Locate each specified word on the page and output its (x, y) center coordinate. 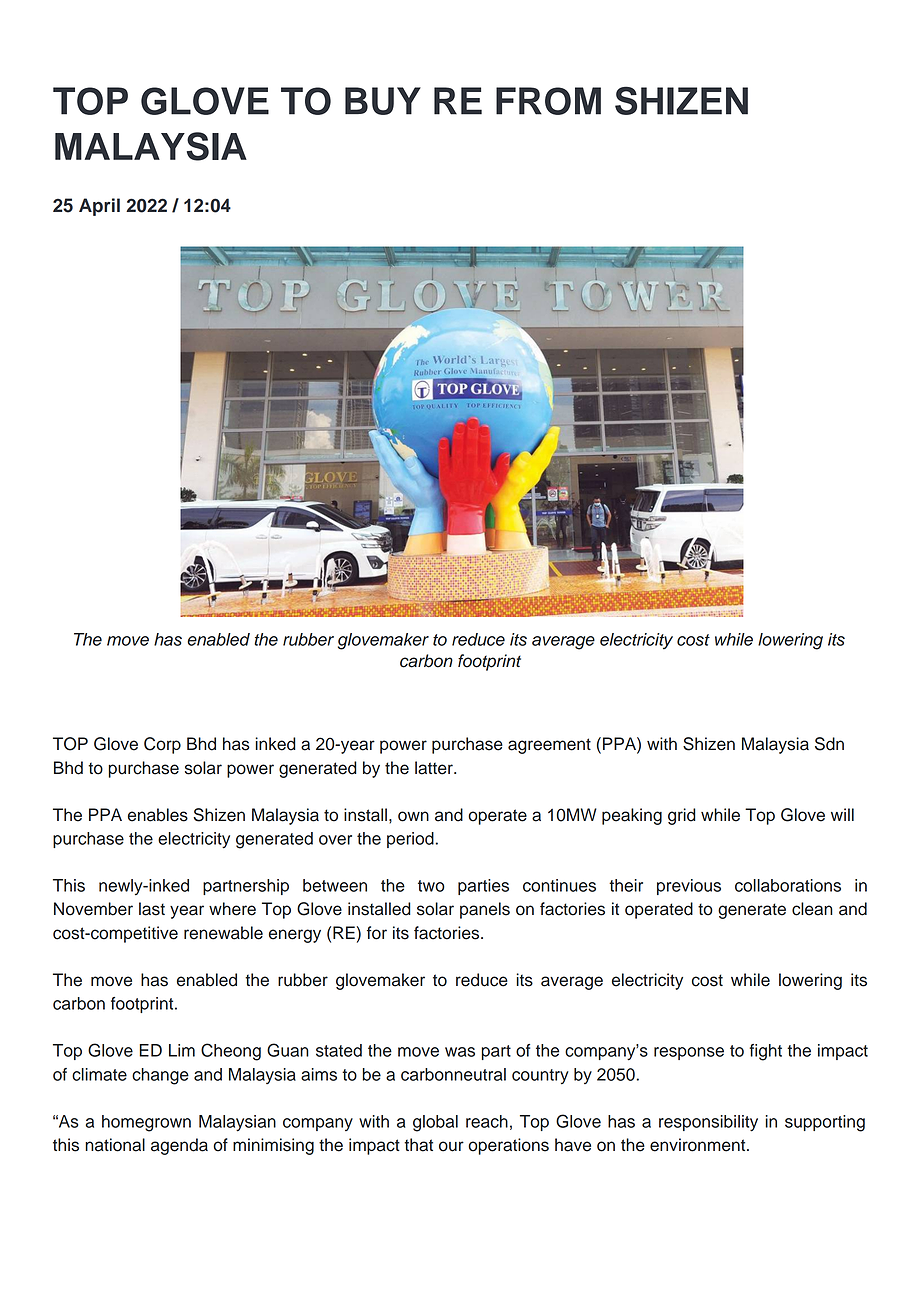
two (431, 886)
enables (158, 815)
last (152, 909)
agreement (549, 746)
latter (435, 768)
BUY (383, 101)
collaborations (788, 885)
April (99, 207)
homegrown (146, 1123)
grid (682, 816)
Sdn (829, 744)
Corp (162, 745)
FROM (548, 101)
